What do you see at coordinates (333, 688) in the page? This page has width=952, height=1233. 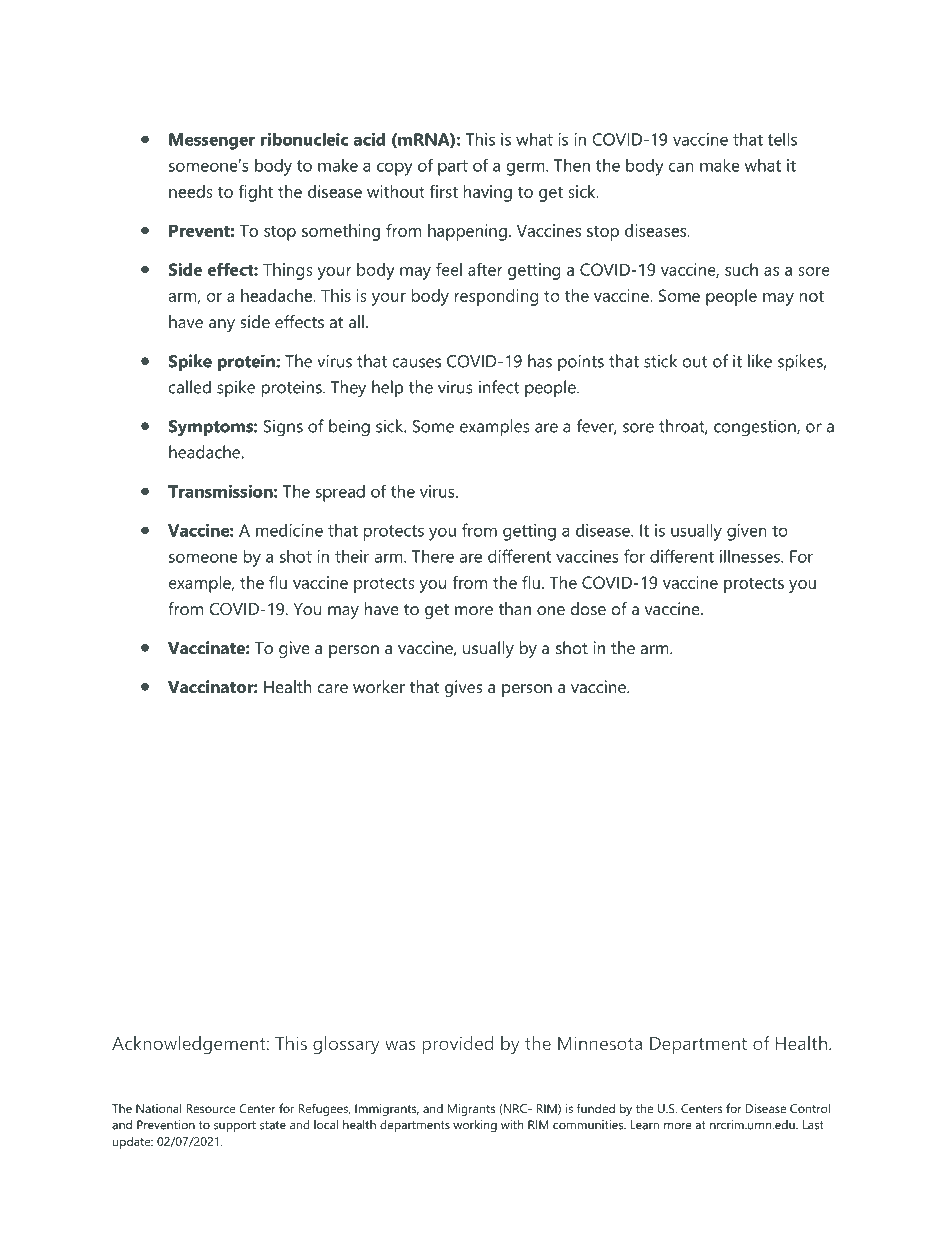 I see `care` at bounding box center [333, 688].
